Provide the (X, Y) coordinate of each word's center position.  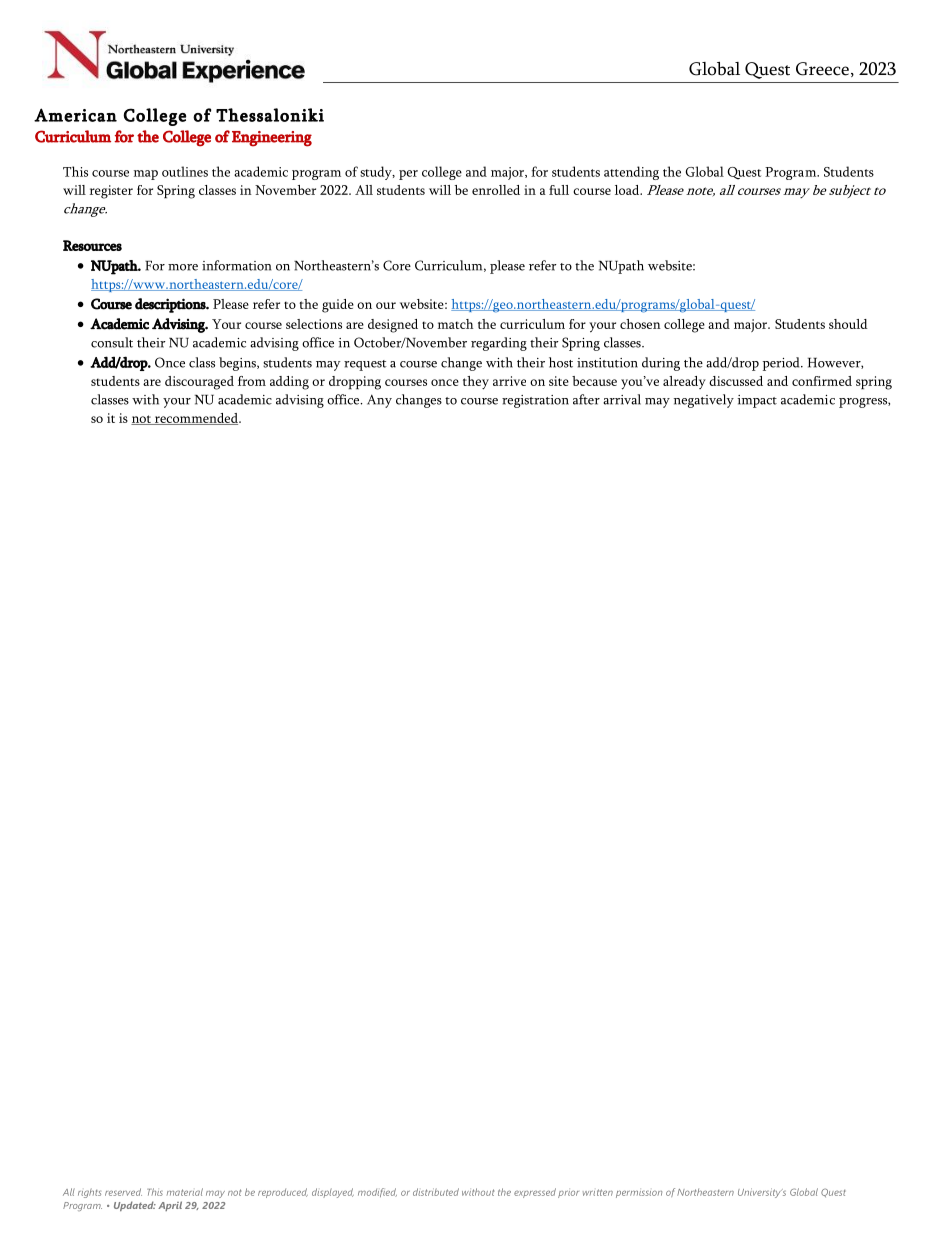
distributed (436, 1192)
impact (757, 401)
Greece (822, 69)
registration (535, 401)
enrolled (496, 190)
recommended (196, 419)
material (185, 1192)
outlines (185, 171)
